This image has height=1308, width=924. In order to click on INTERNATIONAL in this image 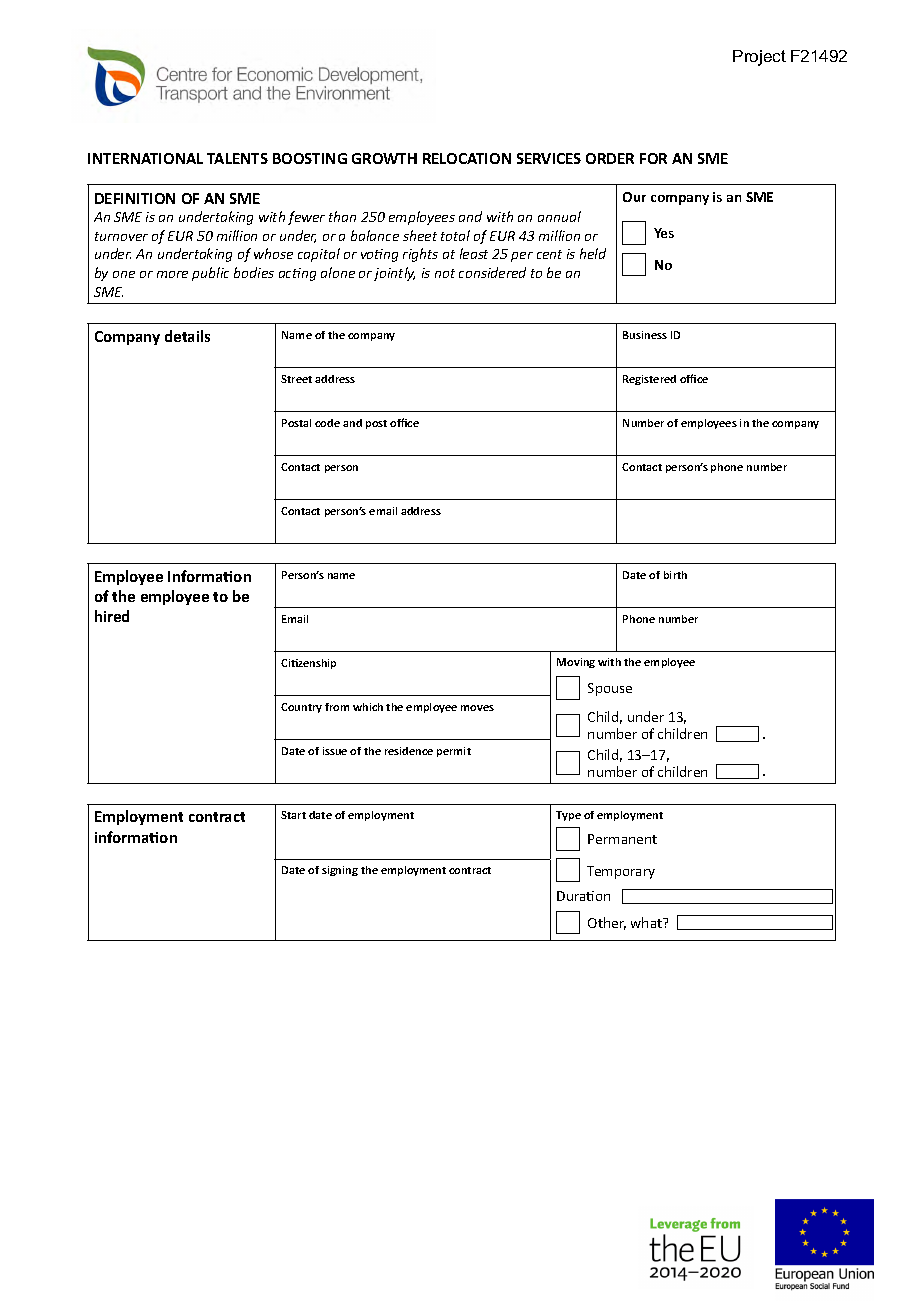, I will do `click(145, 158)`.
